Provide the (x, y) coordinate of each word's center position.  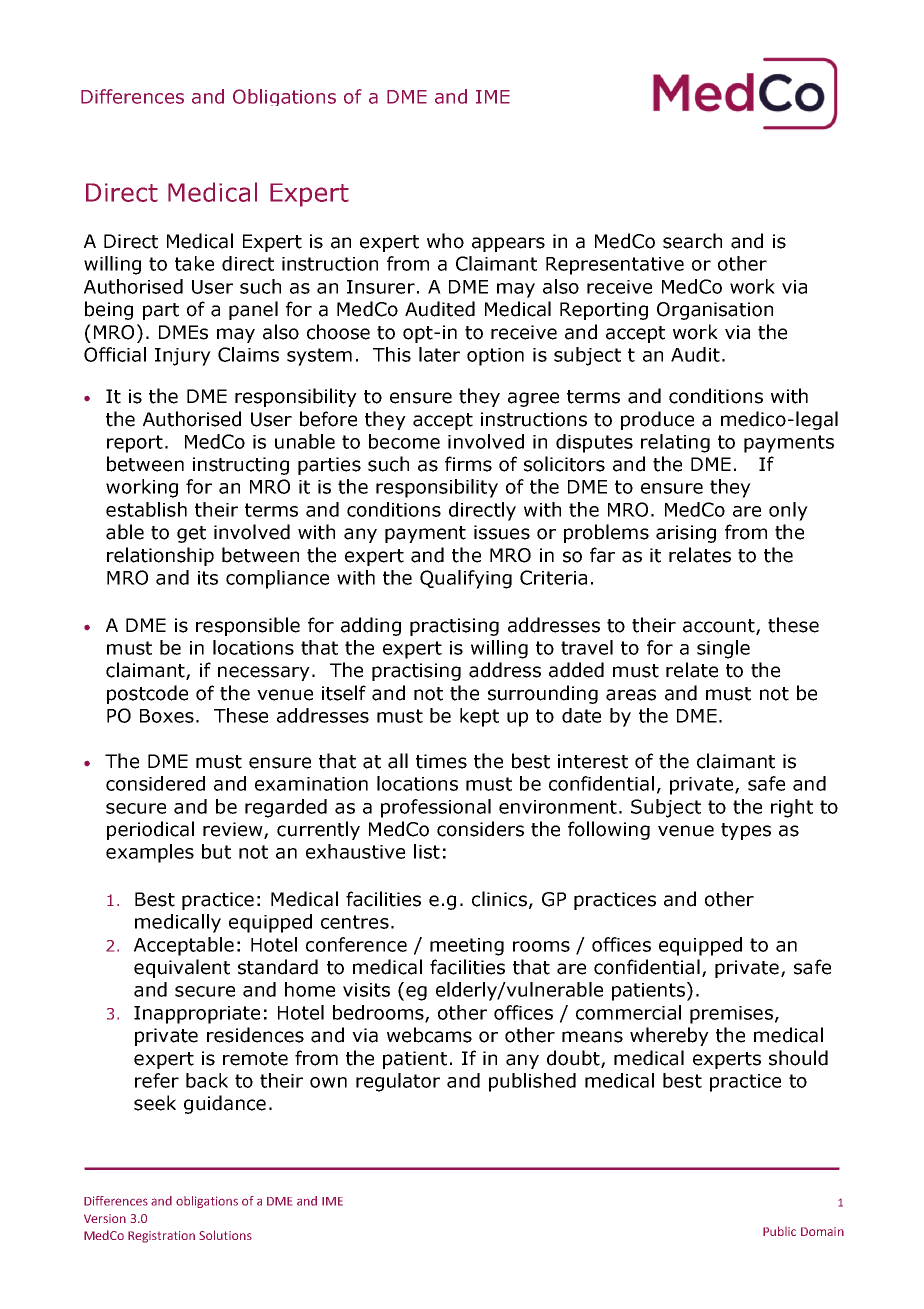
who (445, 241)
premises (731, 1015)
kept (479, 717)
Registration (161, 1237)
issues (502, 532)
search (692, 241)
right (792, 808)
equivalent (182, 968)
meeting (467, 947)
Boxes (167, 716)
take (194, 263)
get (191, 534)
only (788, 511)
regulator (398, 1082)
